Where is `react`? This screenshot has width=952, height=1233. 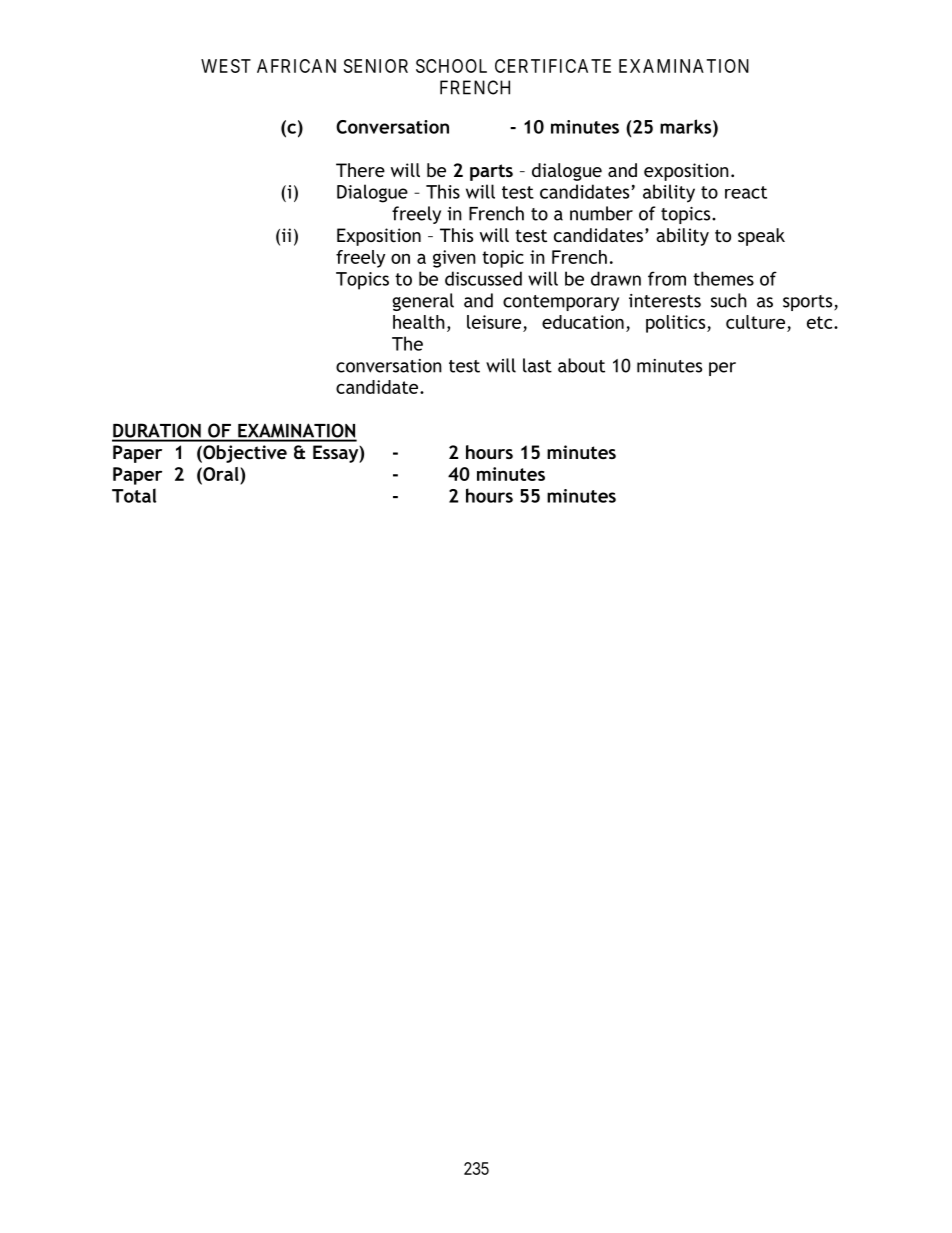 react is located at coordinates (746, 192).
